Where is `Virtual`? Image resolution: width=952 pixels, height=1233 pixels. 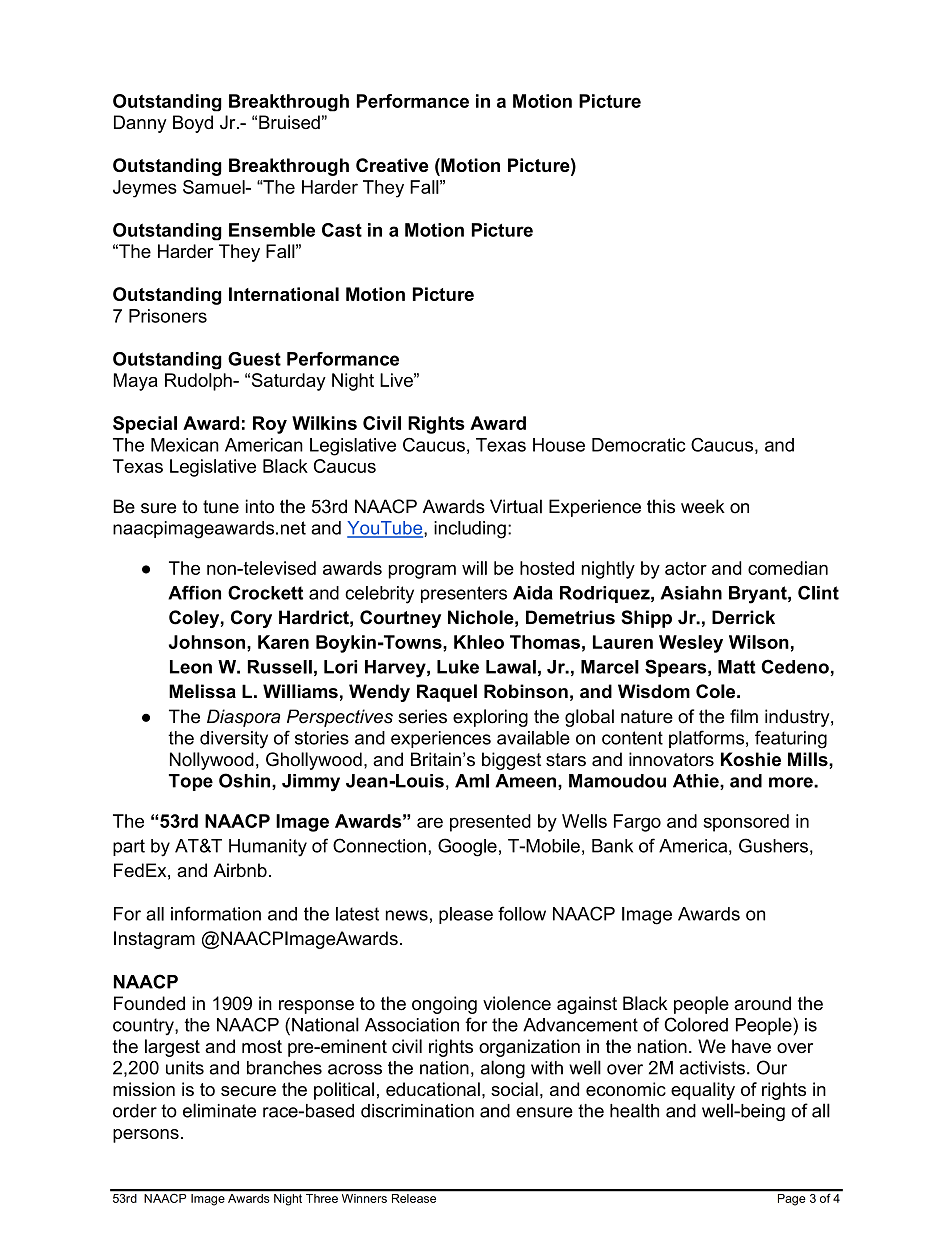
Virtual is located at coordinates (516, 506).
